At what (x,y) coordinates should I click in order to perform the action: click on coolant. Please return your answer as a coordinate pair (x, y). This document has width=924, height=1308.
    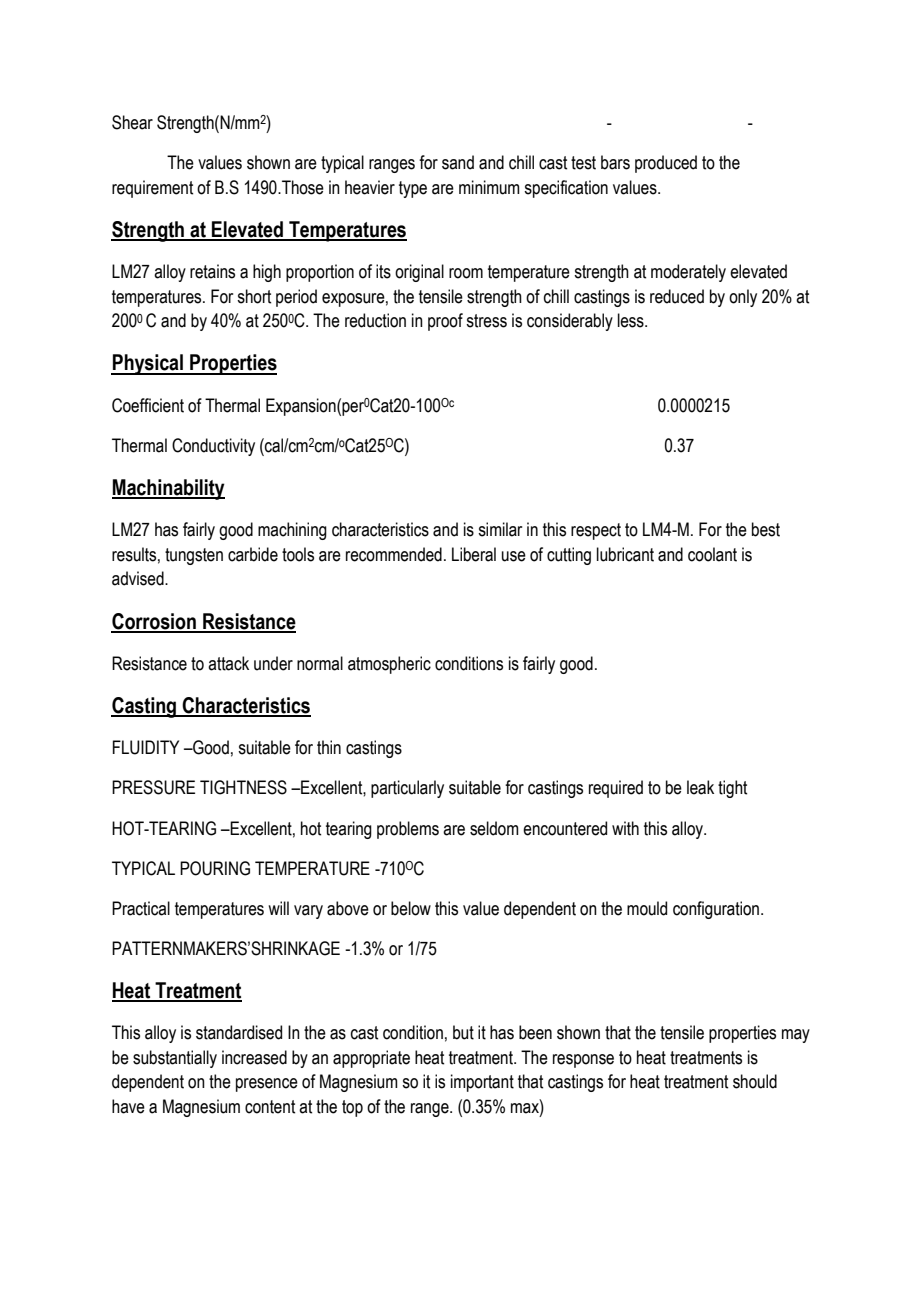
    Looking at the image, I should click on (712, 554).
